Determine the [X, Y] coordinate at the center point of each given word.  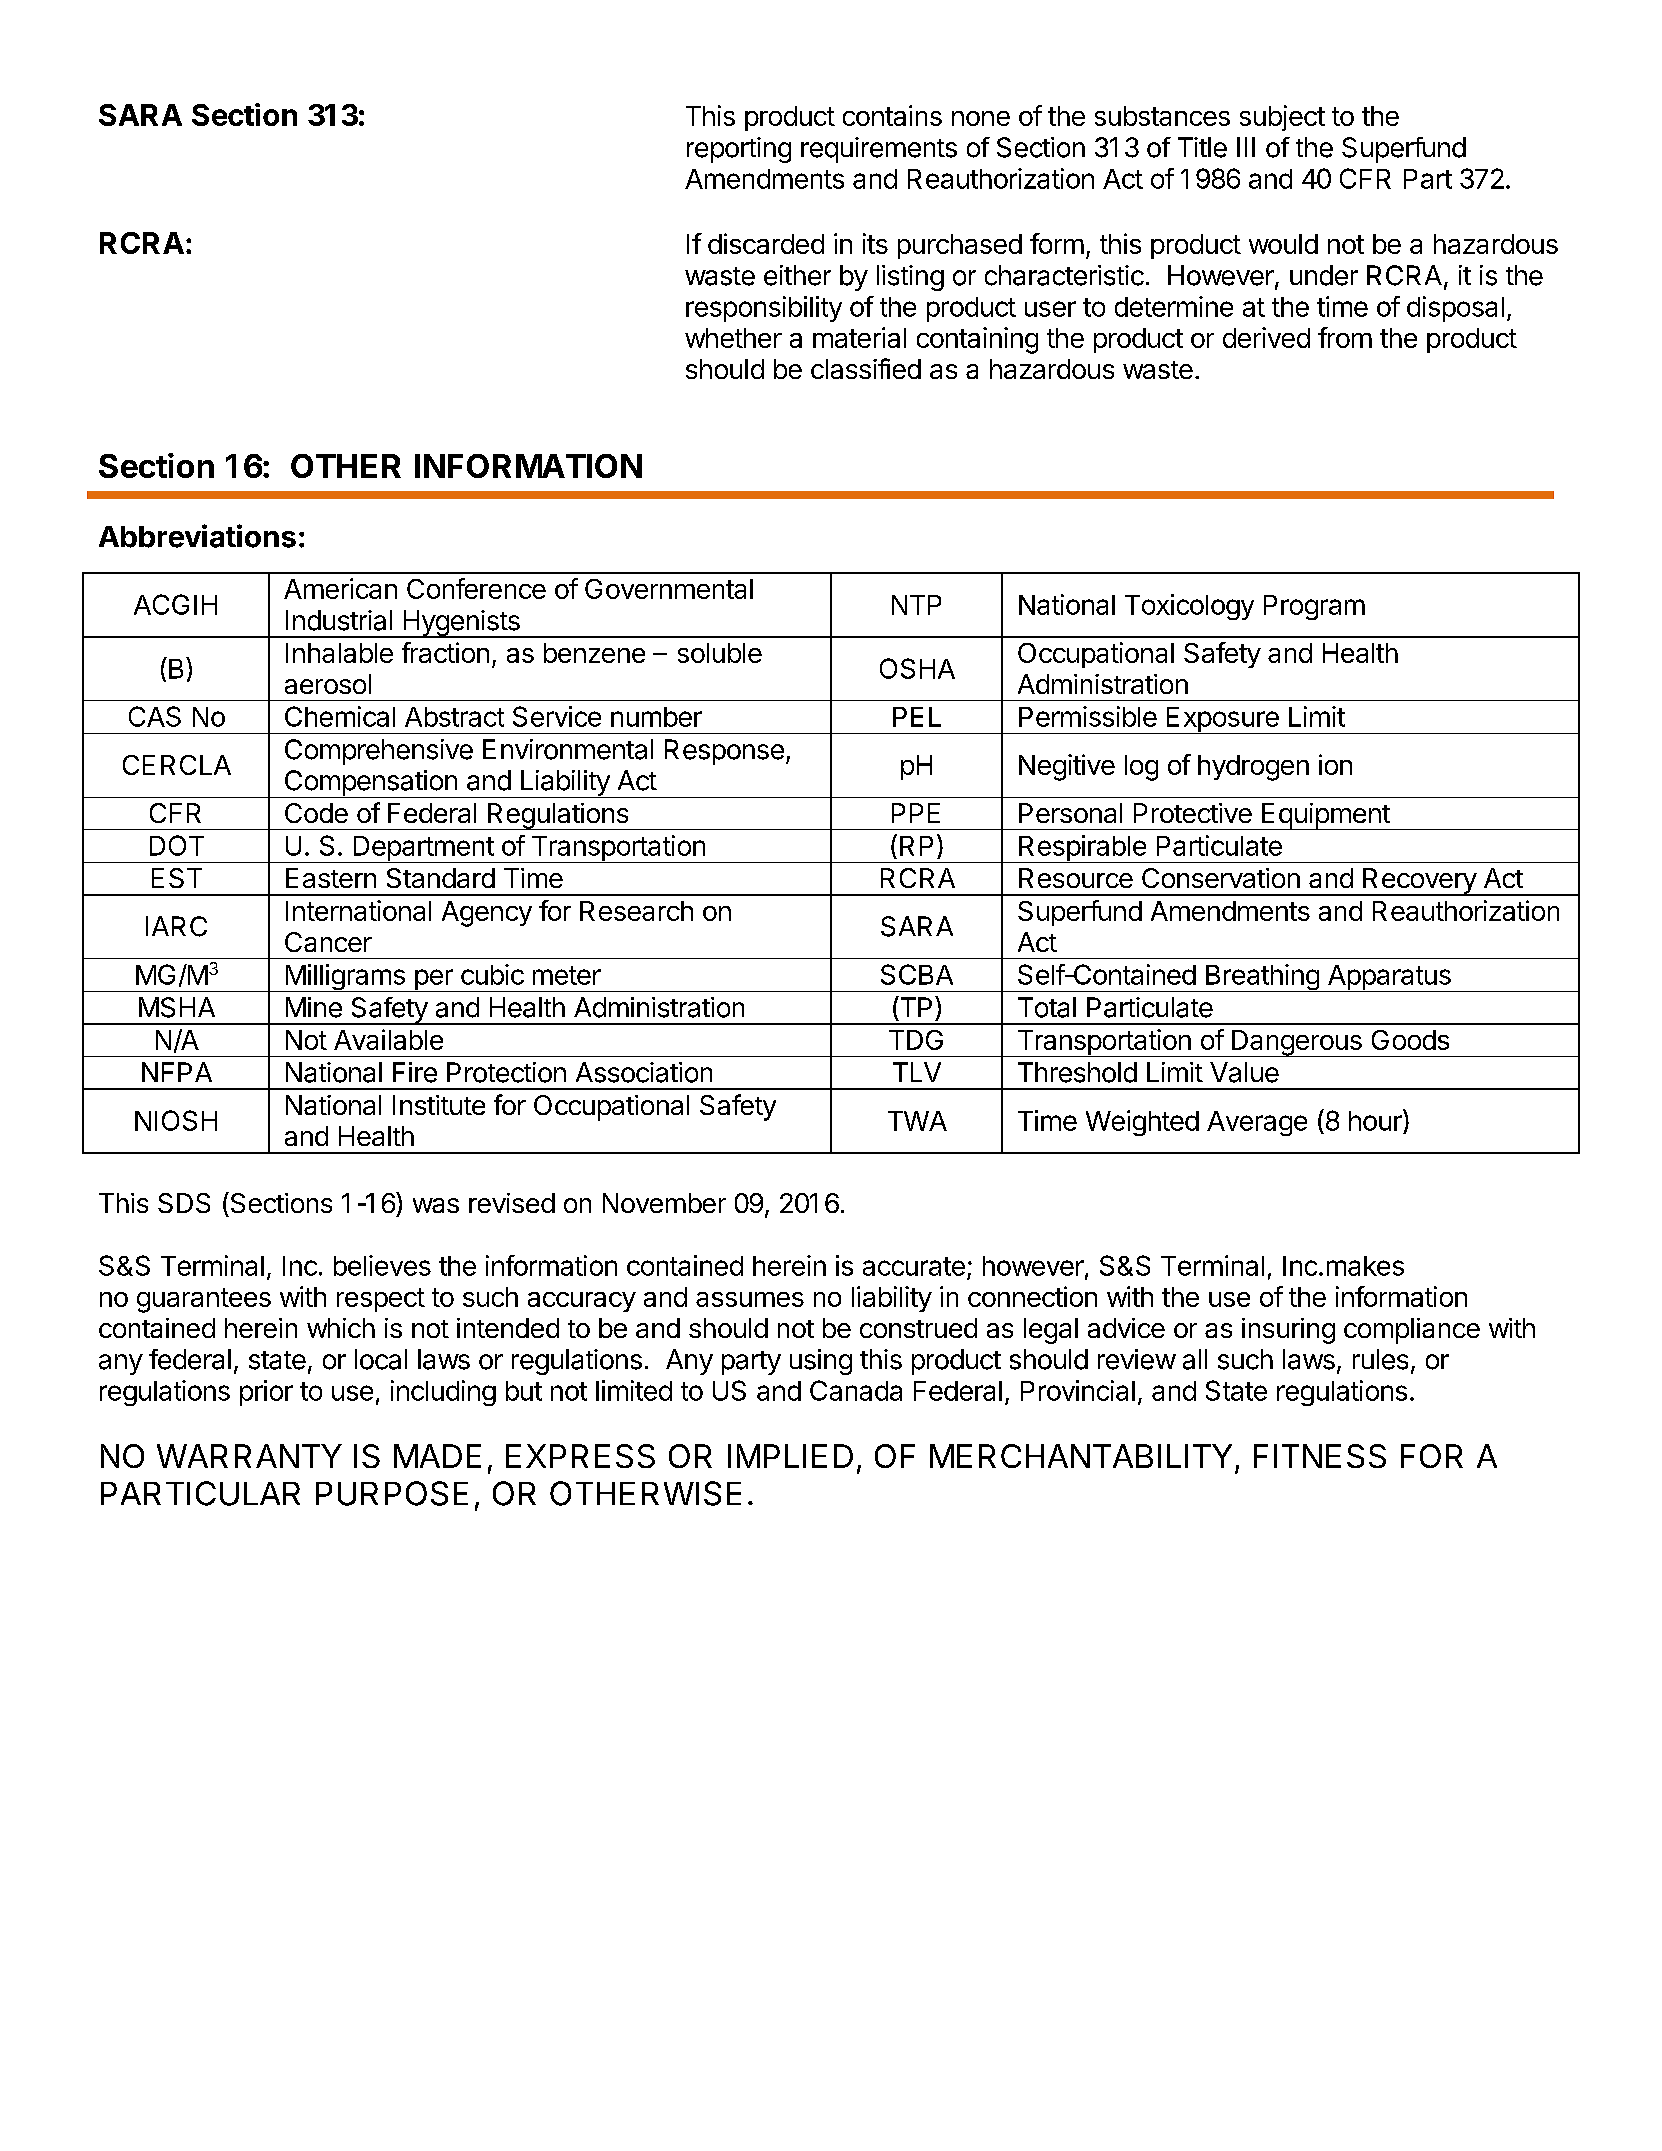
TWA [917, 1121]
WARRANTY [249, 1456]
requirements [879, 150]
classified [866, 368]
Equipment [1325, 816]
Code [316, 813]
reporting [739, 150]
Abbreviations [197, 536]
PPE [916, 813]
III [1246, 147]
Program [1314, 607]
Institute [439, 1105]
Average [1257, 1123]
